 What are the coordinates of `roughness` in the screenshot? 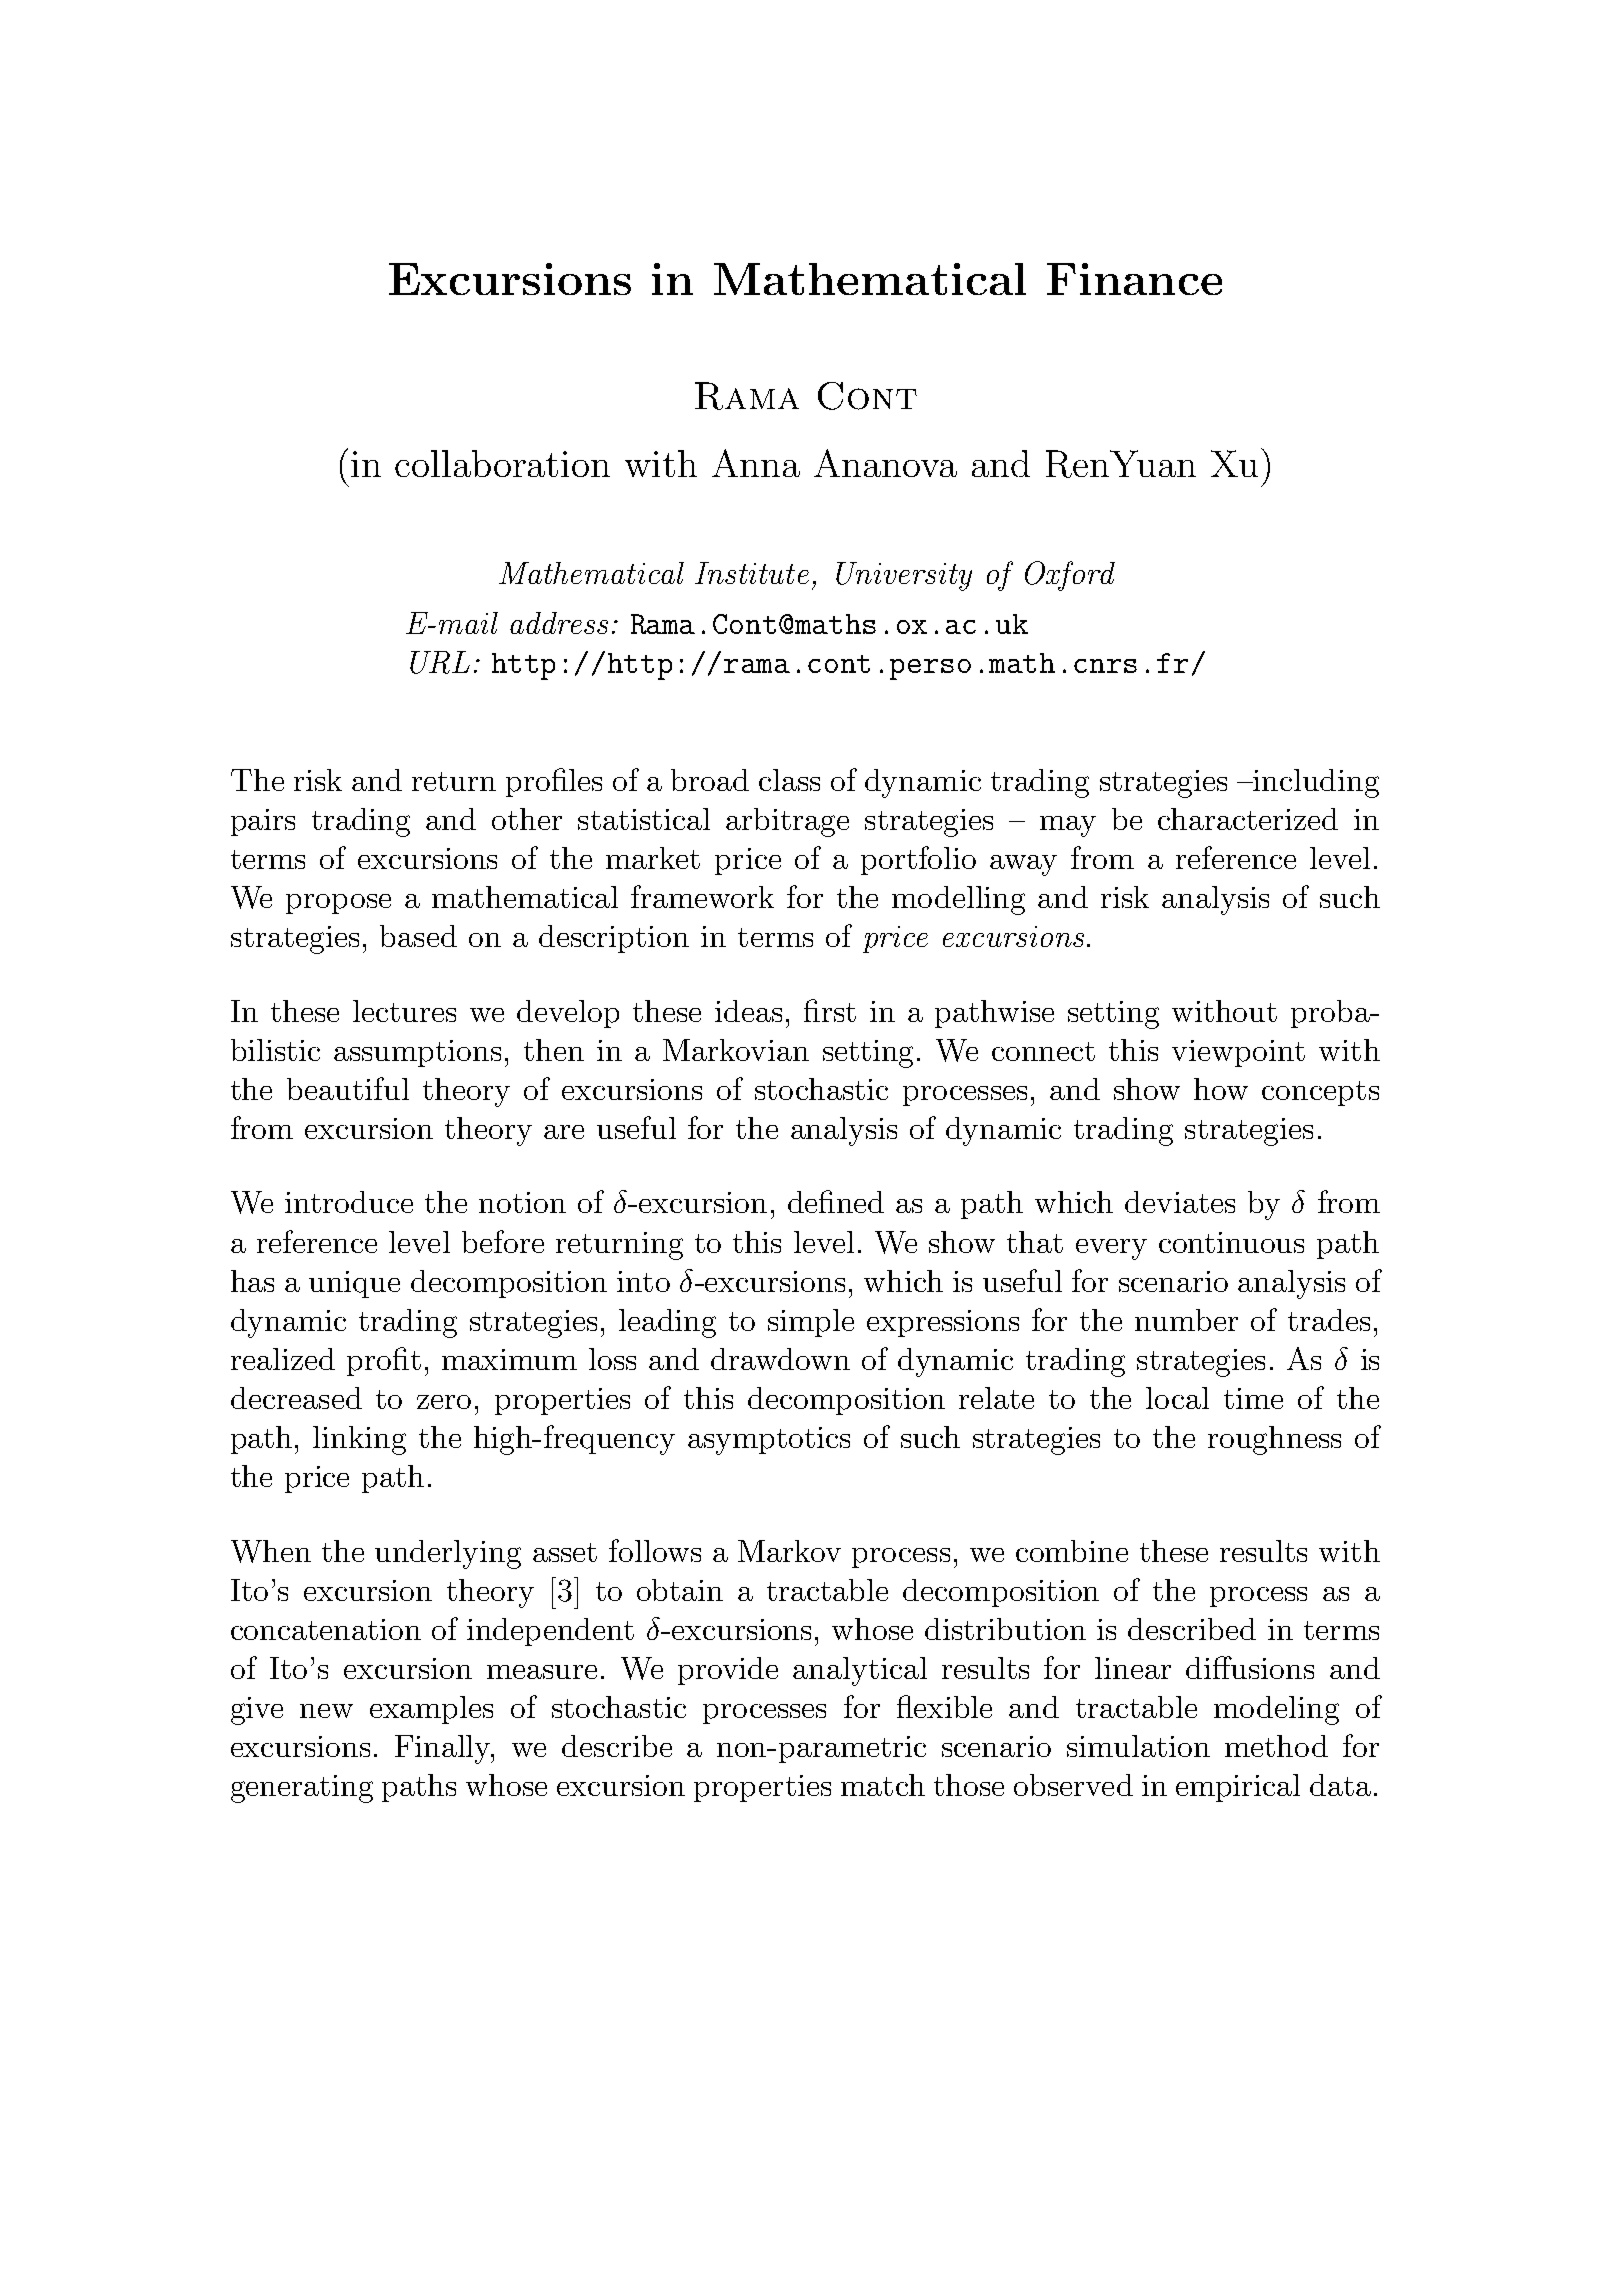 It's located at (1274, 1440).
